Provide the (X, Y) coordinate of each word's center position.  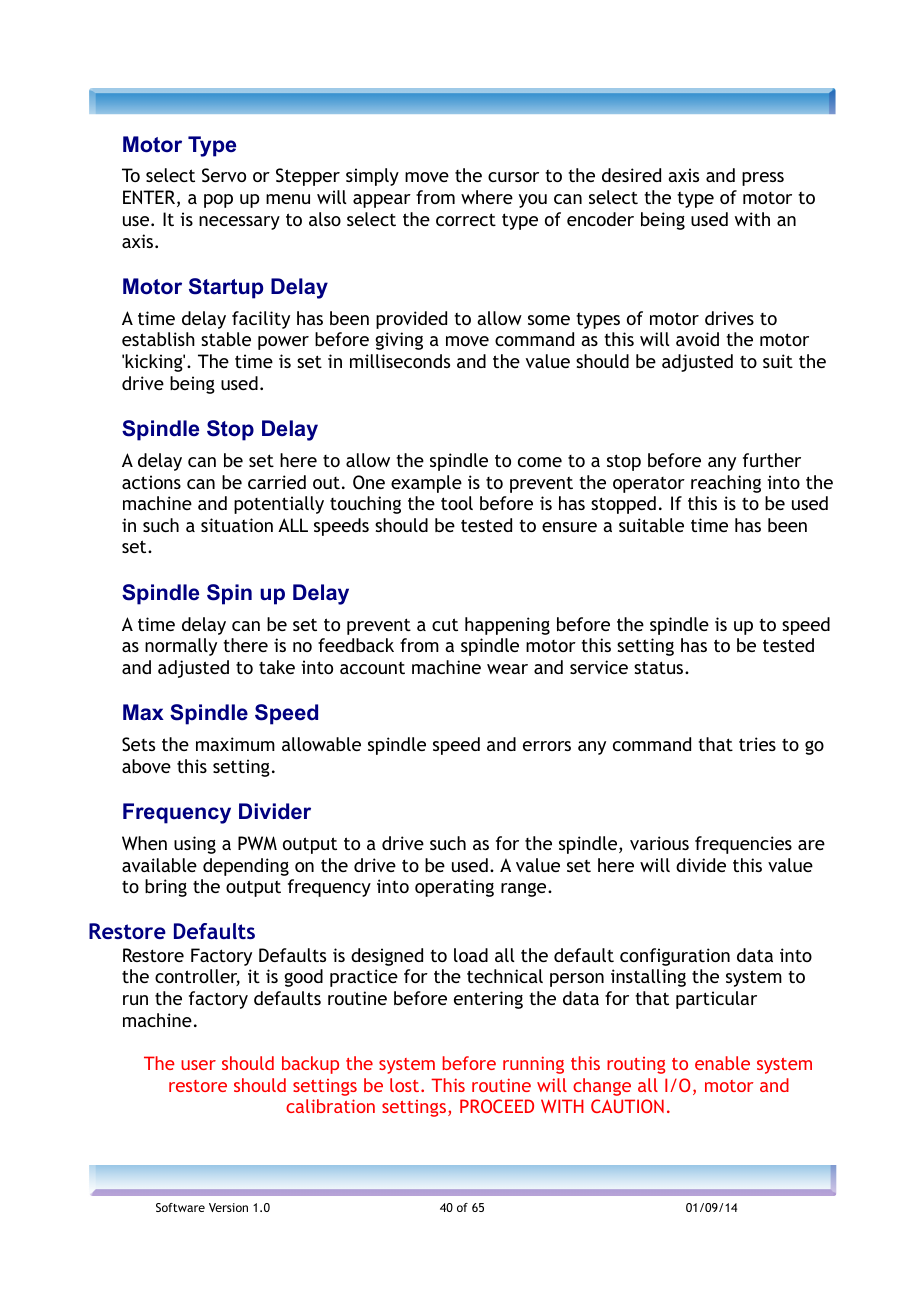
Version (228, 1207)
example (426, 484)
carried (277, 482)
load (471, 955)
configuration (675, 957)
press (763, 179)
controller (197, 977)
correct (466, 219)
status (660, 667)
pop (218, 201)
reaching (726, 484)
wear (507, 669)
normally (181, 647)
